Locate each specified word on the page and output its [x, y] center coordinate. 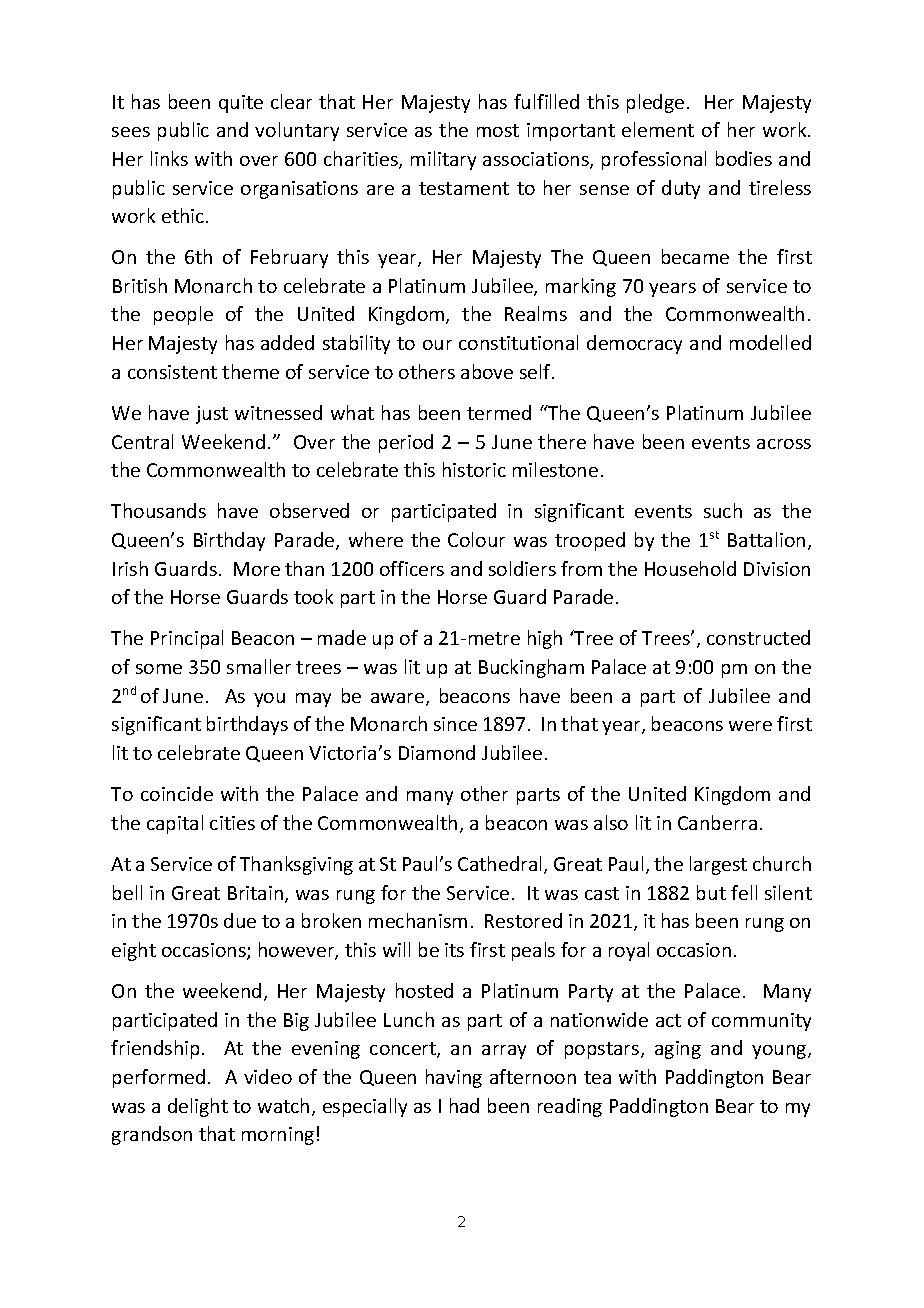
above [487, 371]
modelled [770, 342]
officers [412, 568]
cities [232, 823]
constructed [758, 637]
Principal [187, 639]
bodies [744, 158]
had [464, 1105]
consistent [172, 372]
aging [678, 1050]
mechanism [418, 920]
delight [198, 1107]
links [169, 158]
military [443, 160]
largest [718, 865]
